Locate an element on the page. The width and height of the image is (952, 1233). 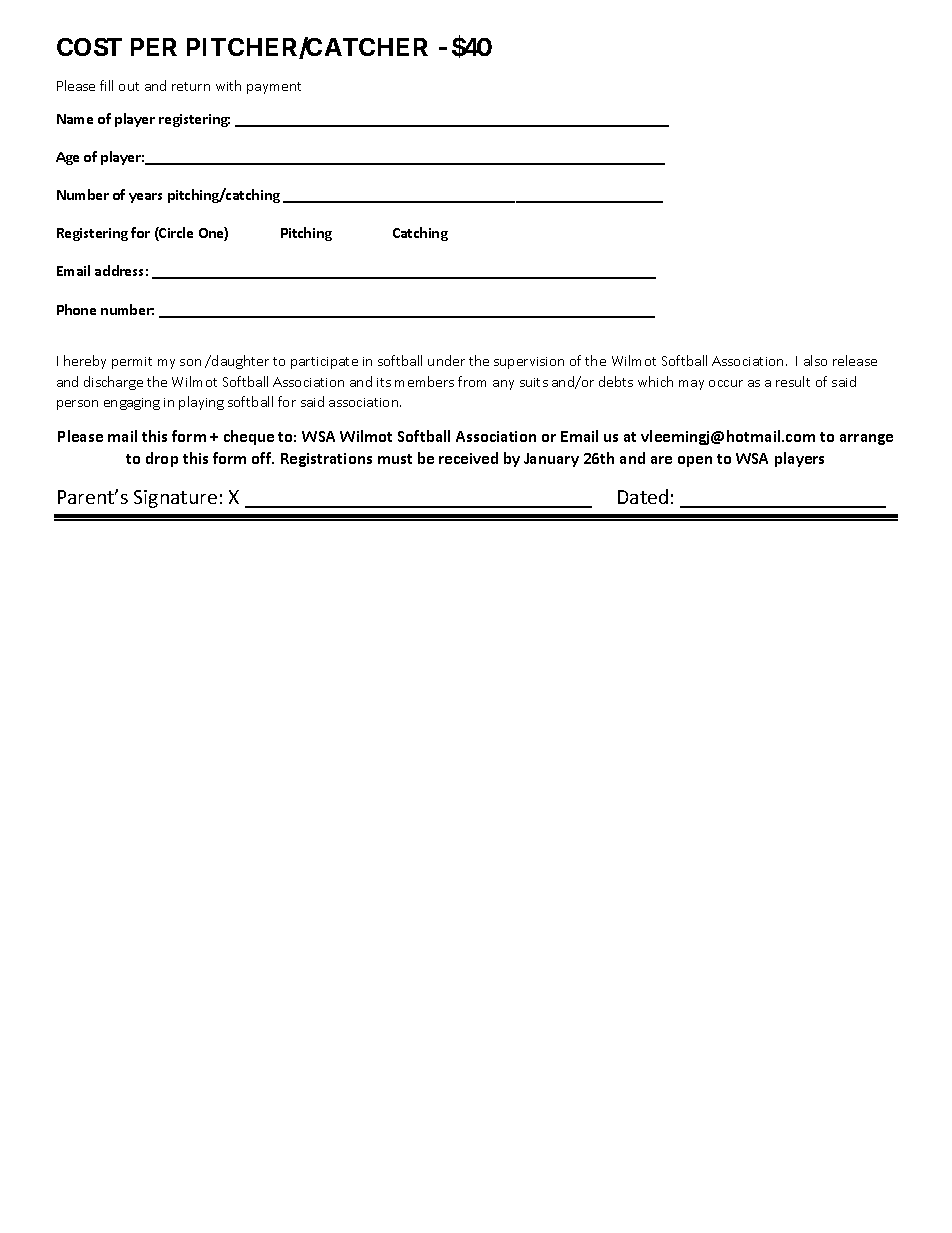
Signature is located at coordinates (175, 499).
